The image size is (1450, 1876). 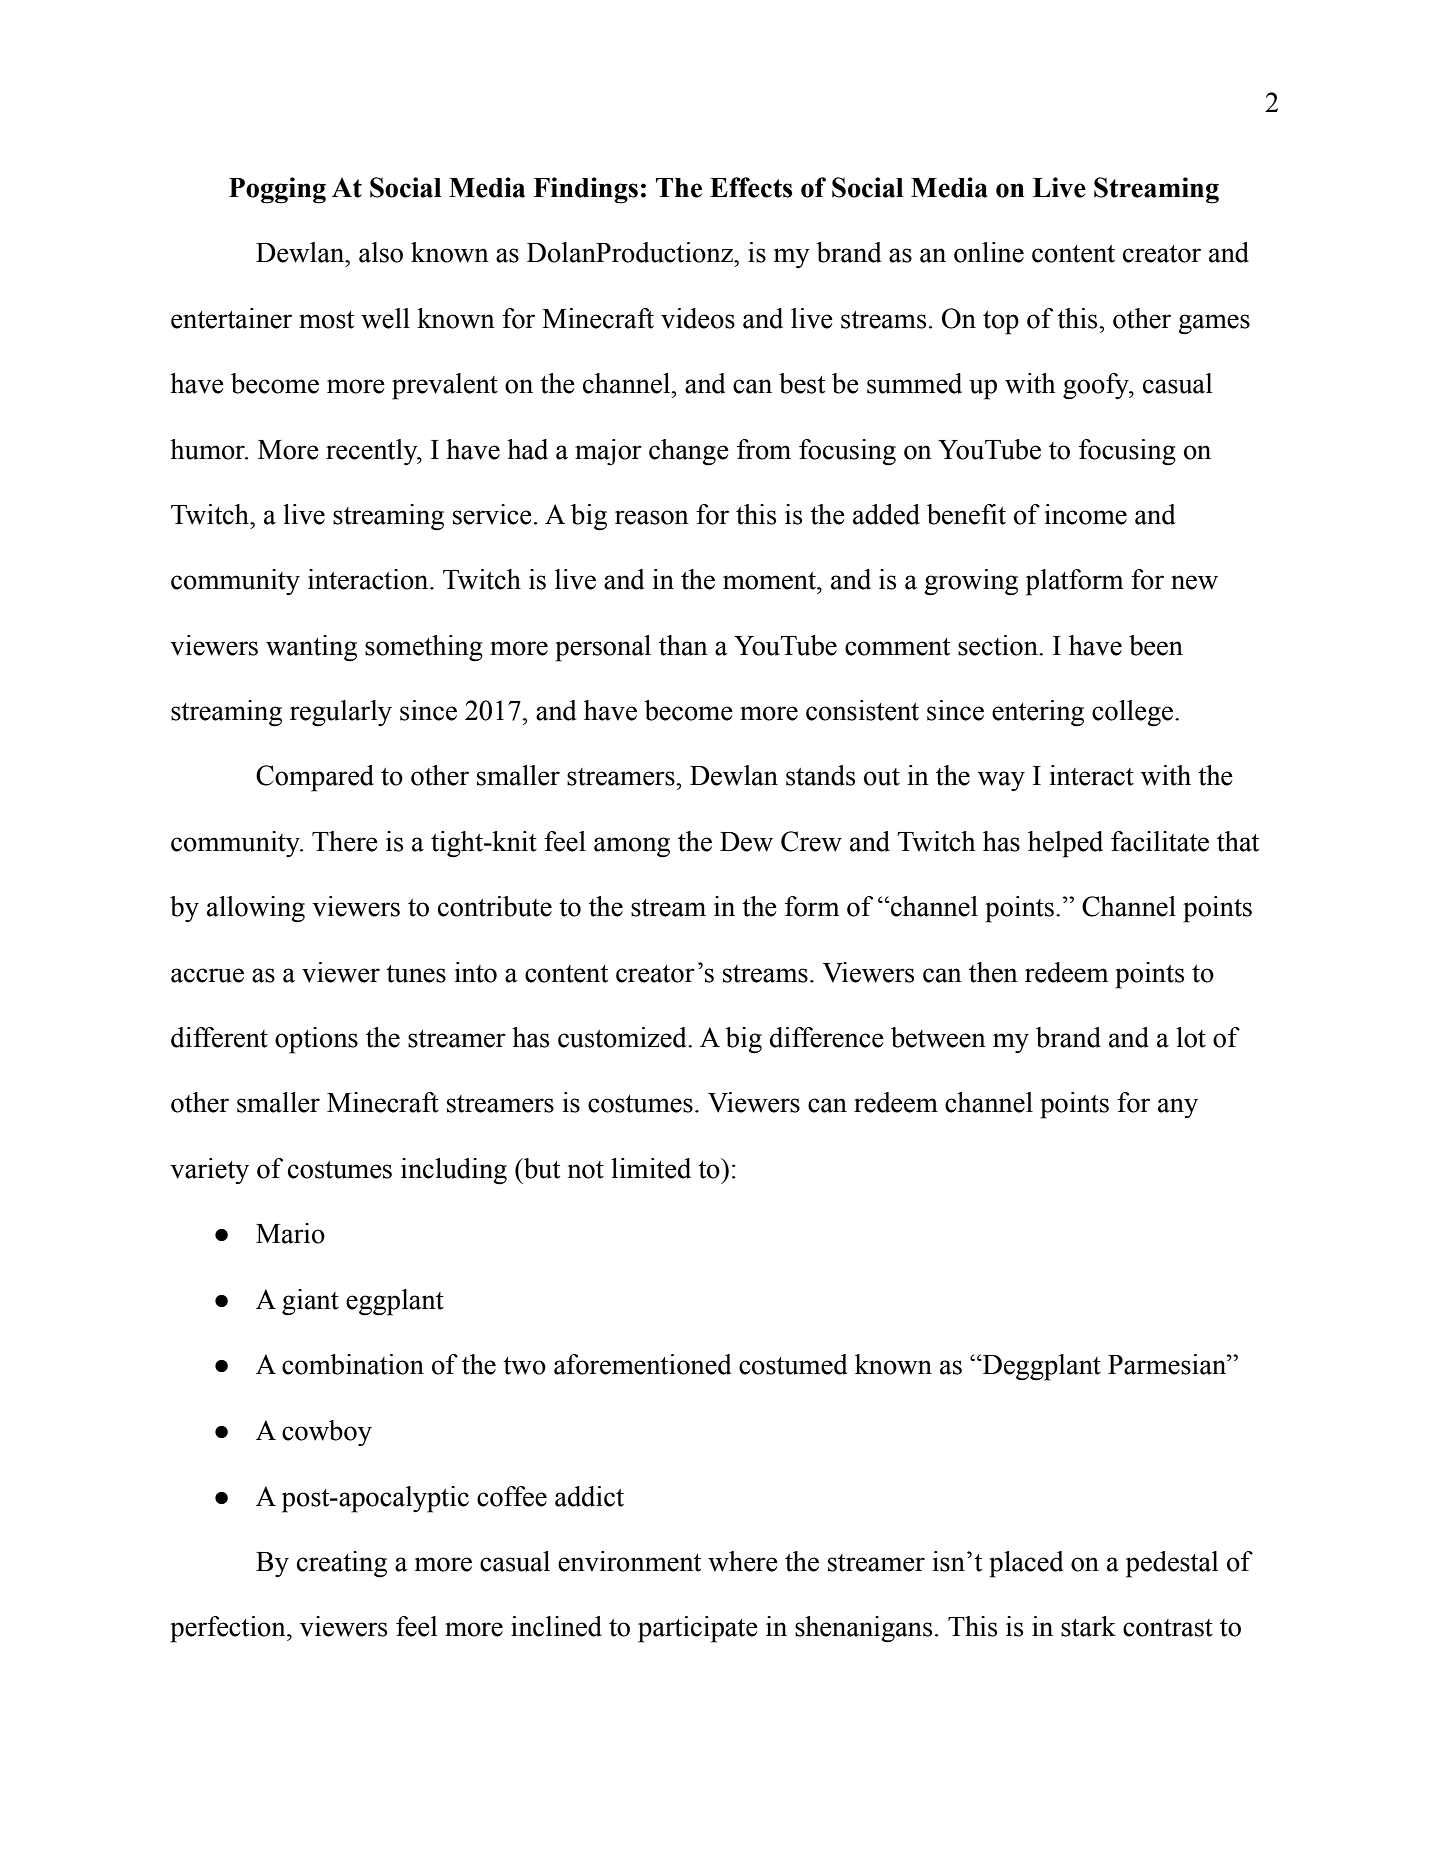 What do you see at coordinates (342, 1564) in the document?
I see `creating` at bounding box center [342, 1564].
